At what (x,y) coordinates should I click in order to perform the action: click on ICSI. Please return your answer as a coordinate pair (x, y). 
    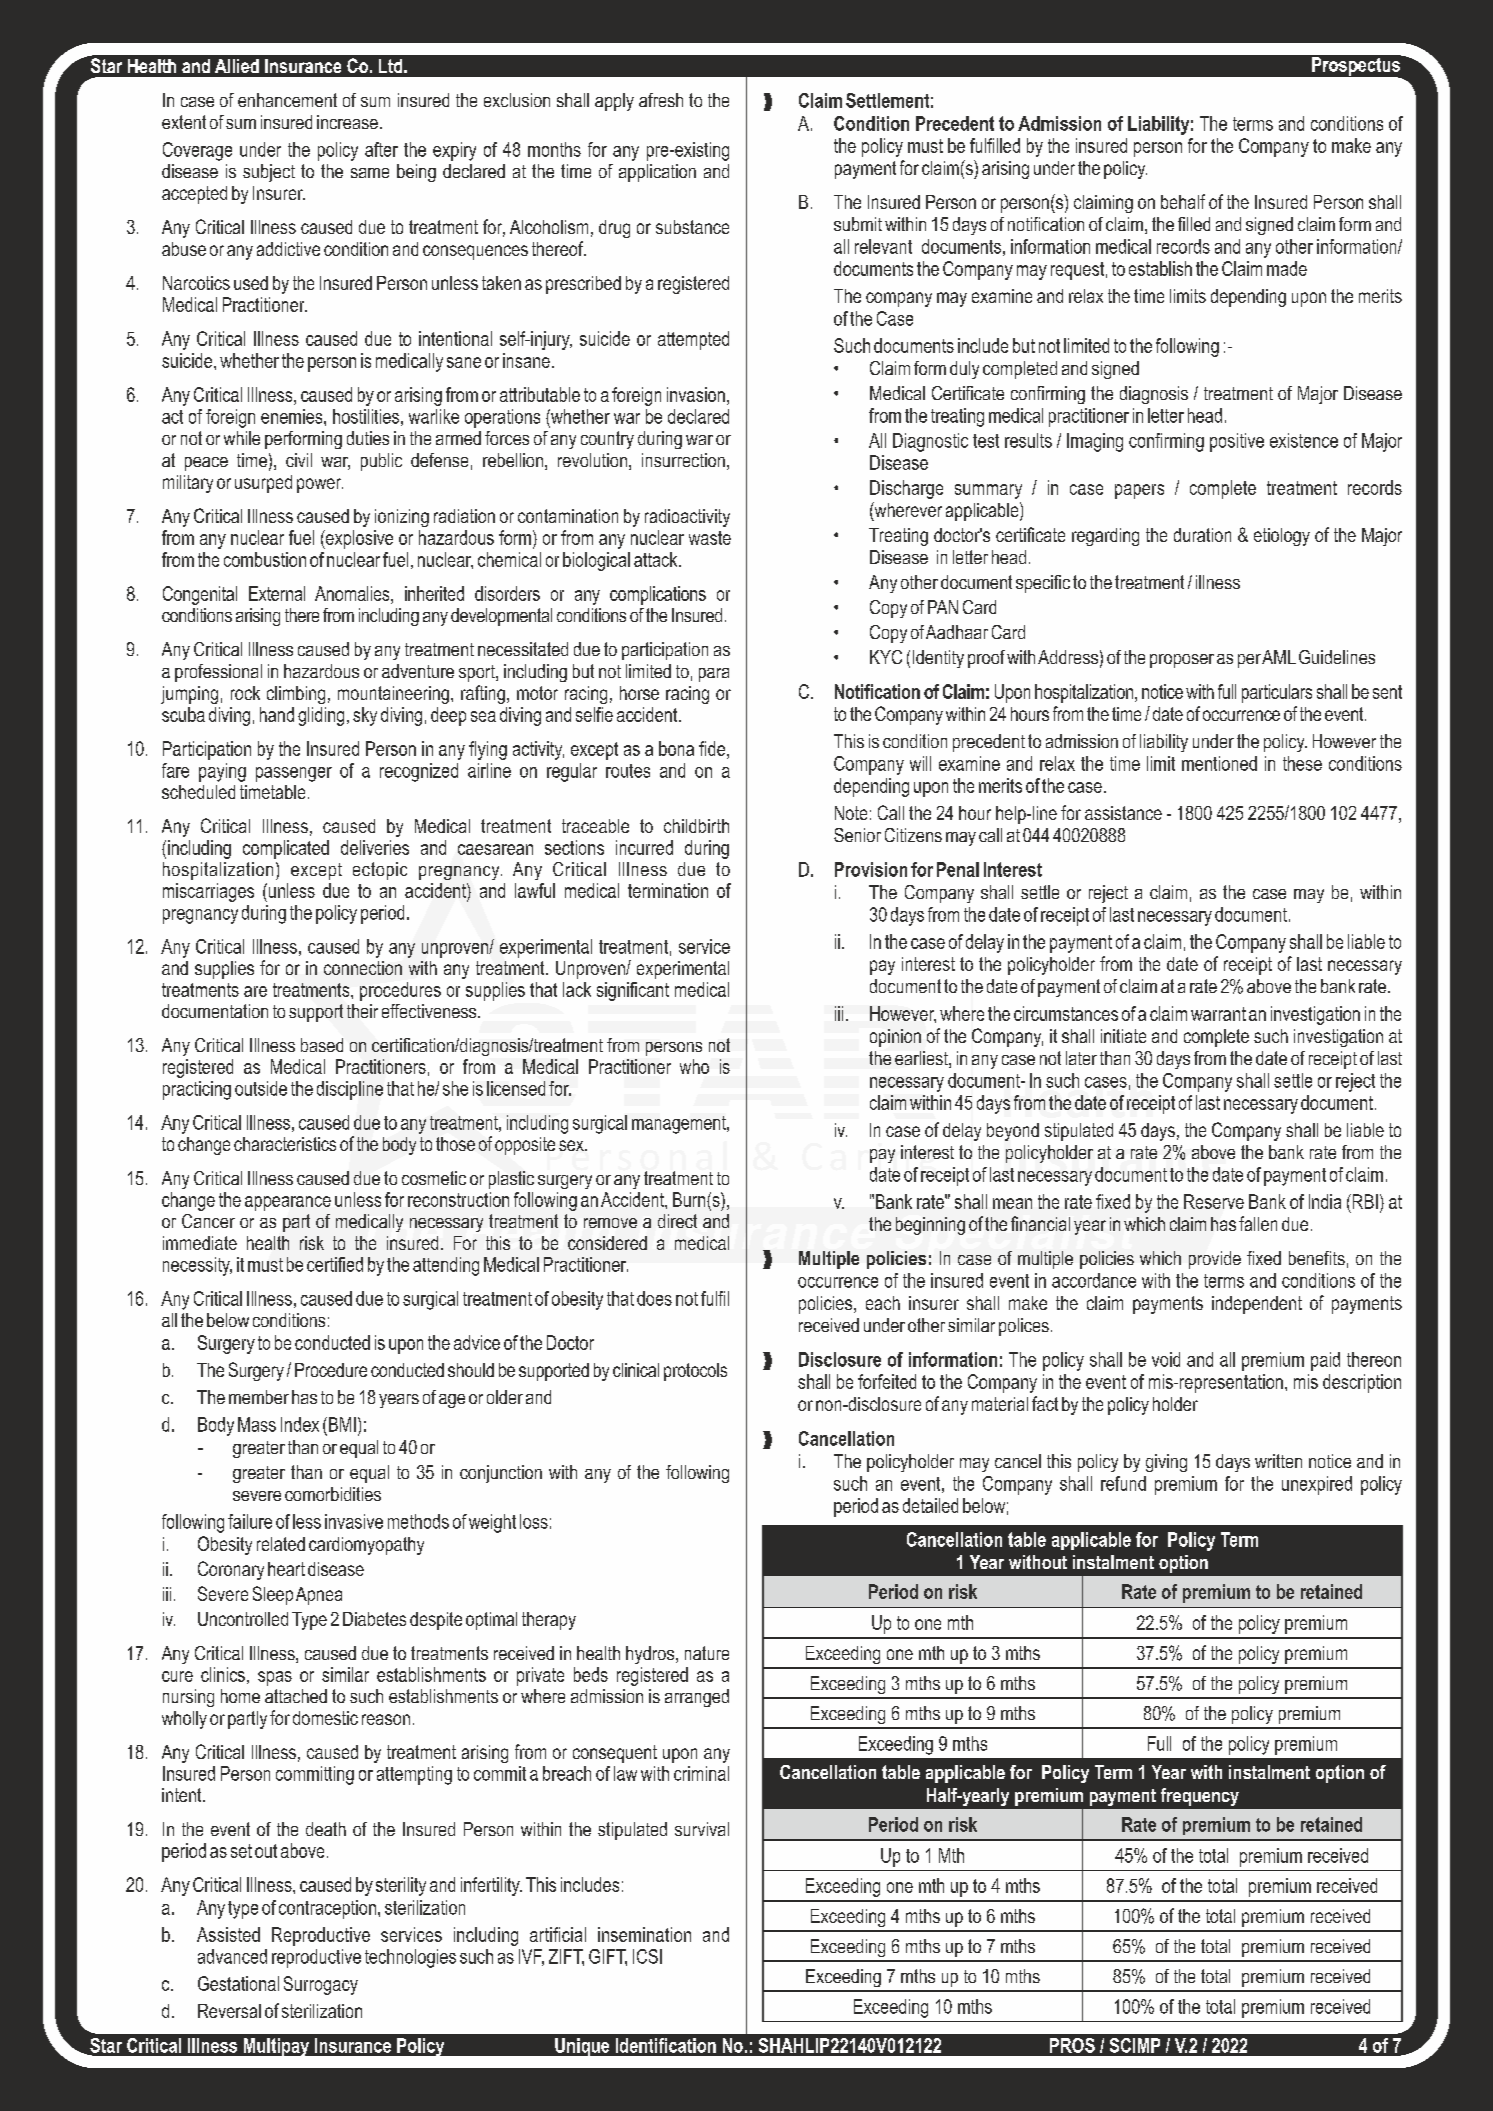
    Looking at the image, I should click on (647, 1956).
